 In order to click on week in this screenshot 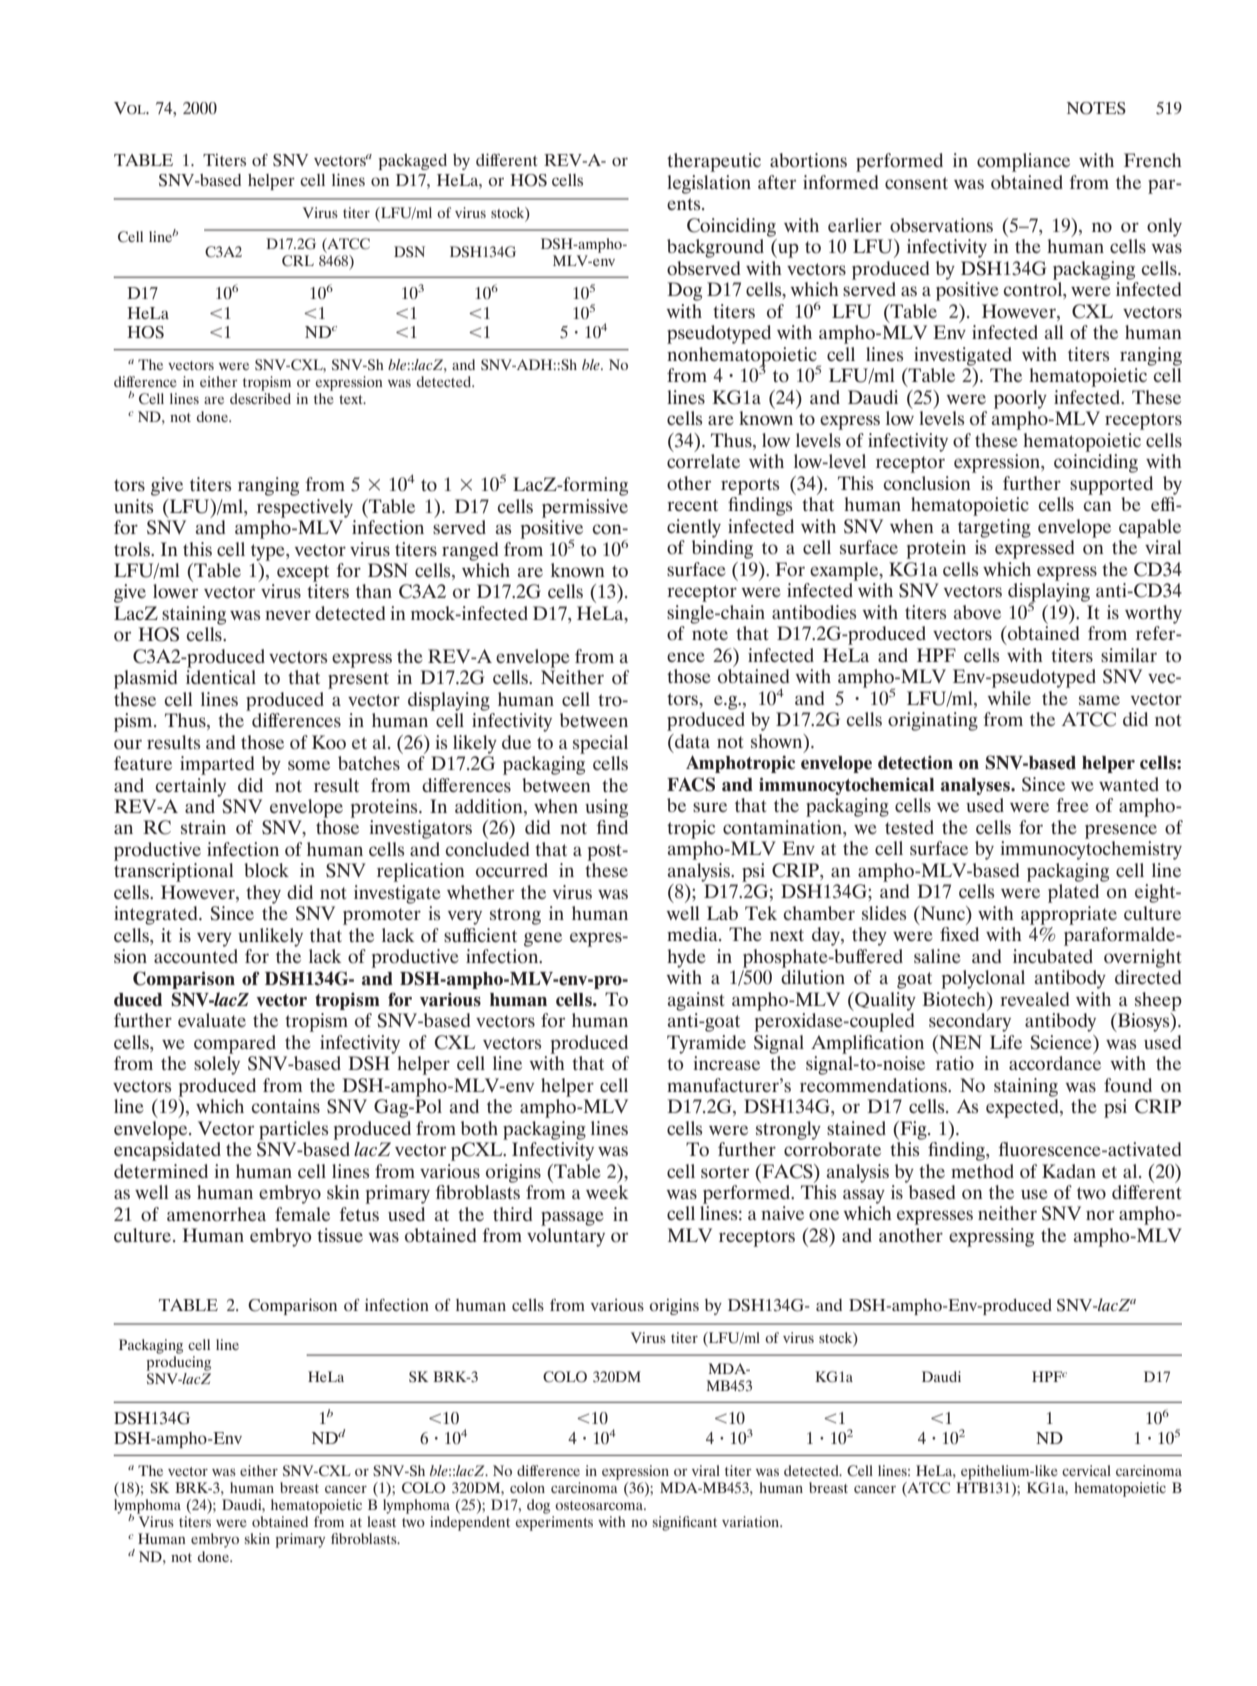, I will do `click(607, 1192)`.
